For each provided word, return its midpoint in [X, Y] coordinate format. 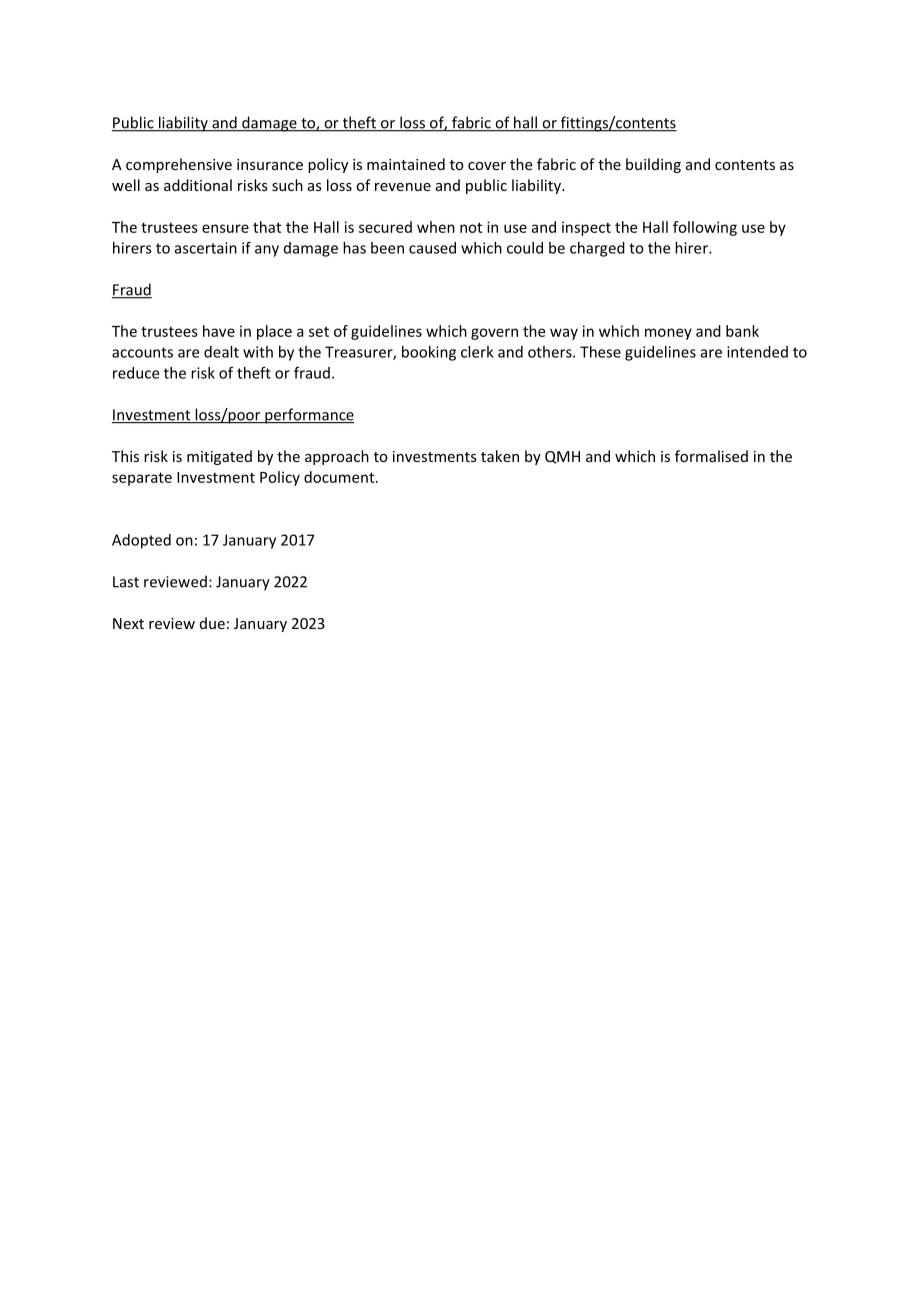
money [668, 334]
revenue [403, 187]
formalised [711, 456]
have [219, 331]
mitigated [219, 457]
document [340, 477]
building [653, 165]
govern [494, 334]
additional [198, 185]
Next [128, 623]
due [212, 623]
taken [500, 456]
